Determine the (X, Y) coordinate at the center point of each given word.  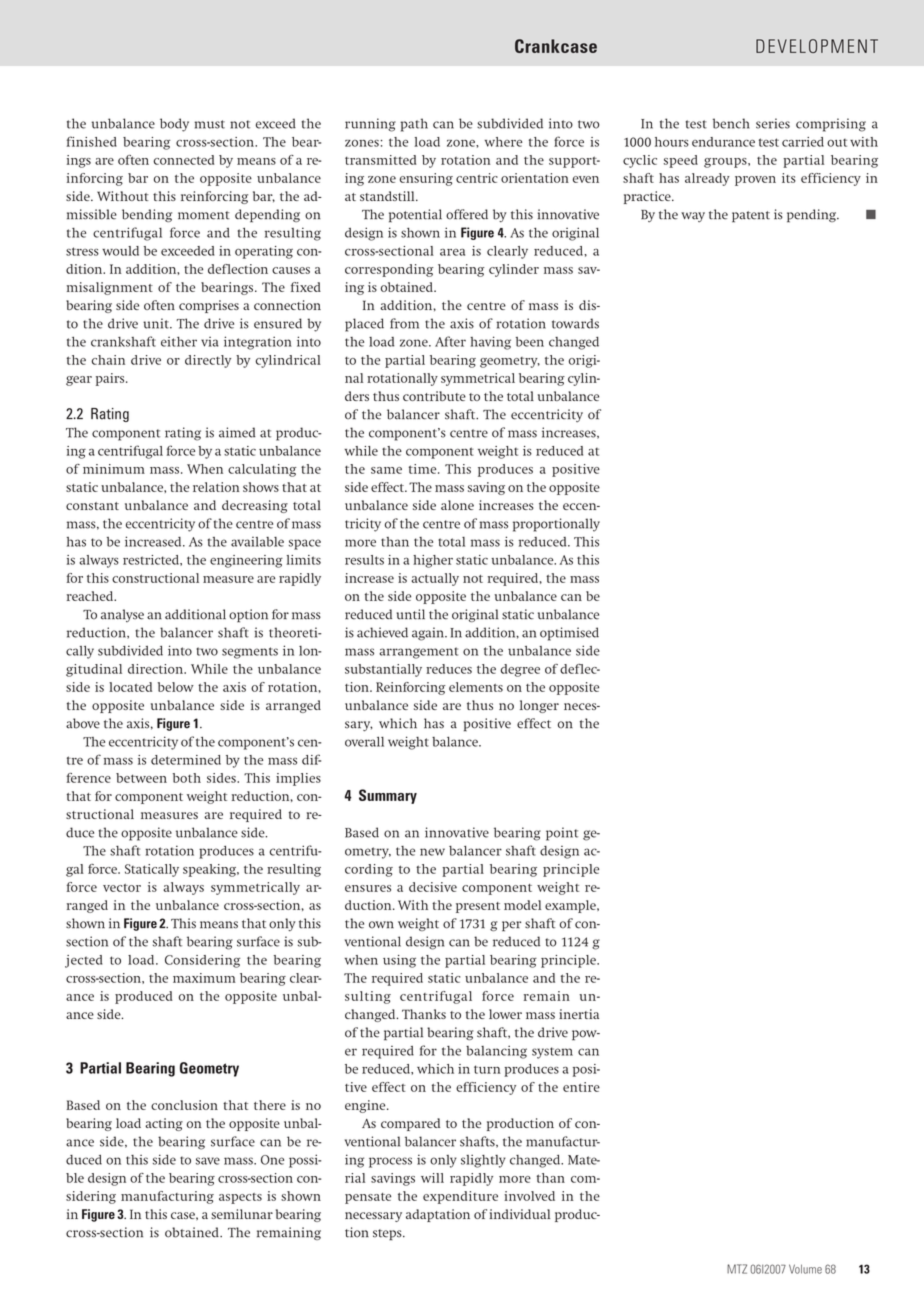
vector (122, 888)
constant (92, 506)
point (562, 834)
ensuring (426, 179)
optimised (569, 634)
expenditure (460, 1197)
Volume (805, 1269)
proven (755, 181)
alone (457, 505)
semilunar (242, 1214)
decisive (433, 887)
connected (183, 160)
